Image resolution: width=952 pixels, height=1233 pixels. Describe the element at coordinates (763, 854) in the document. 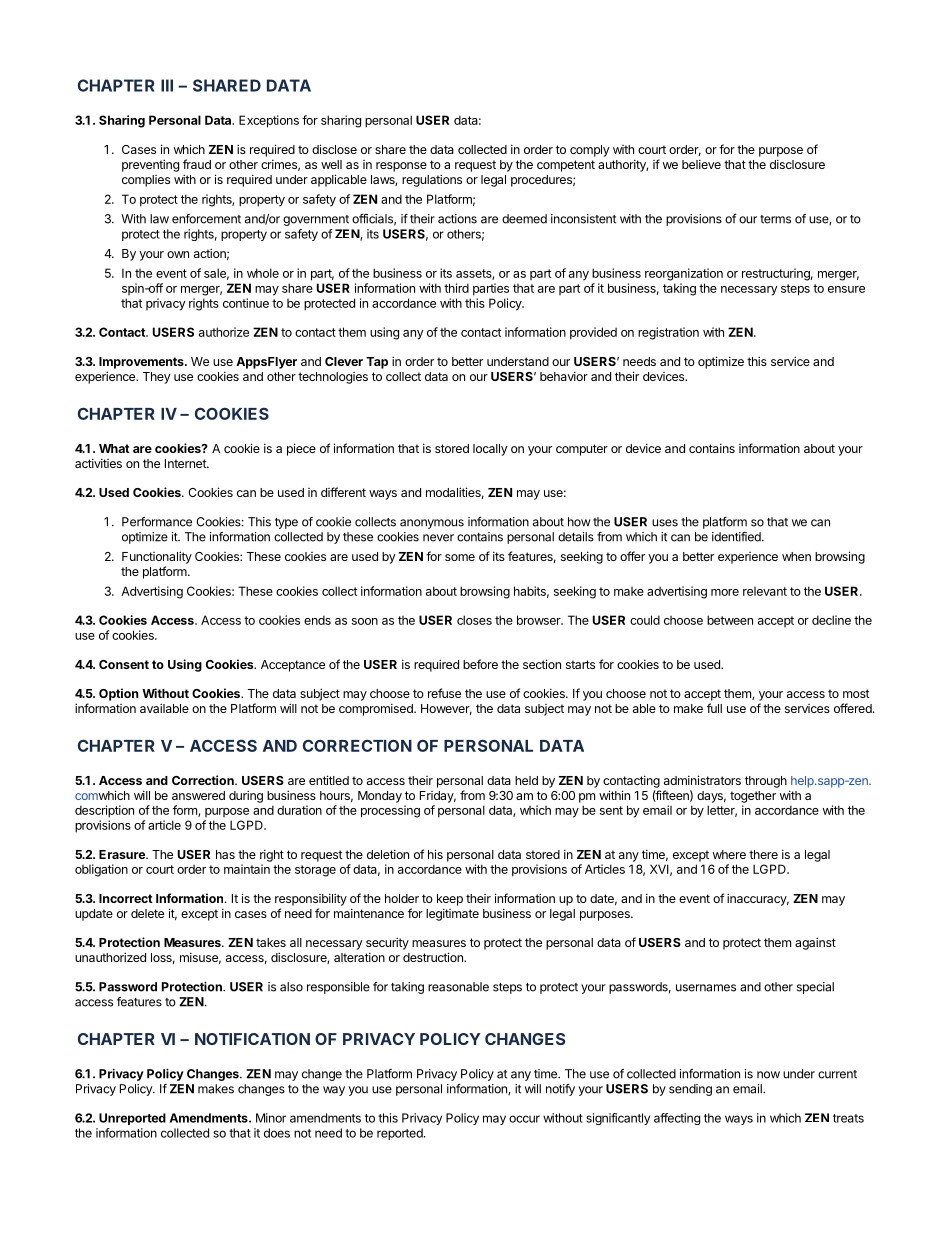

I see `there` at that location.
